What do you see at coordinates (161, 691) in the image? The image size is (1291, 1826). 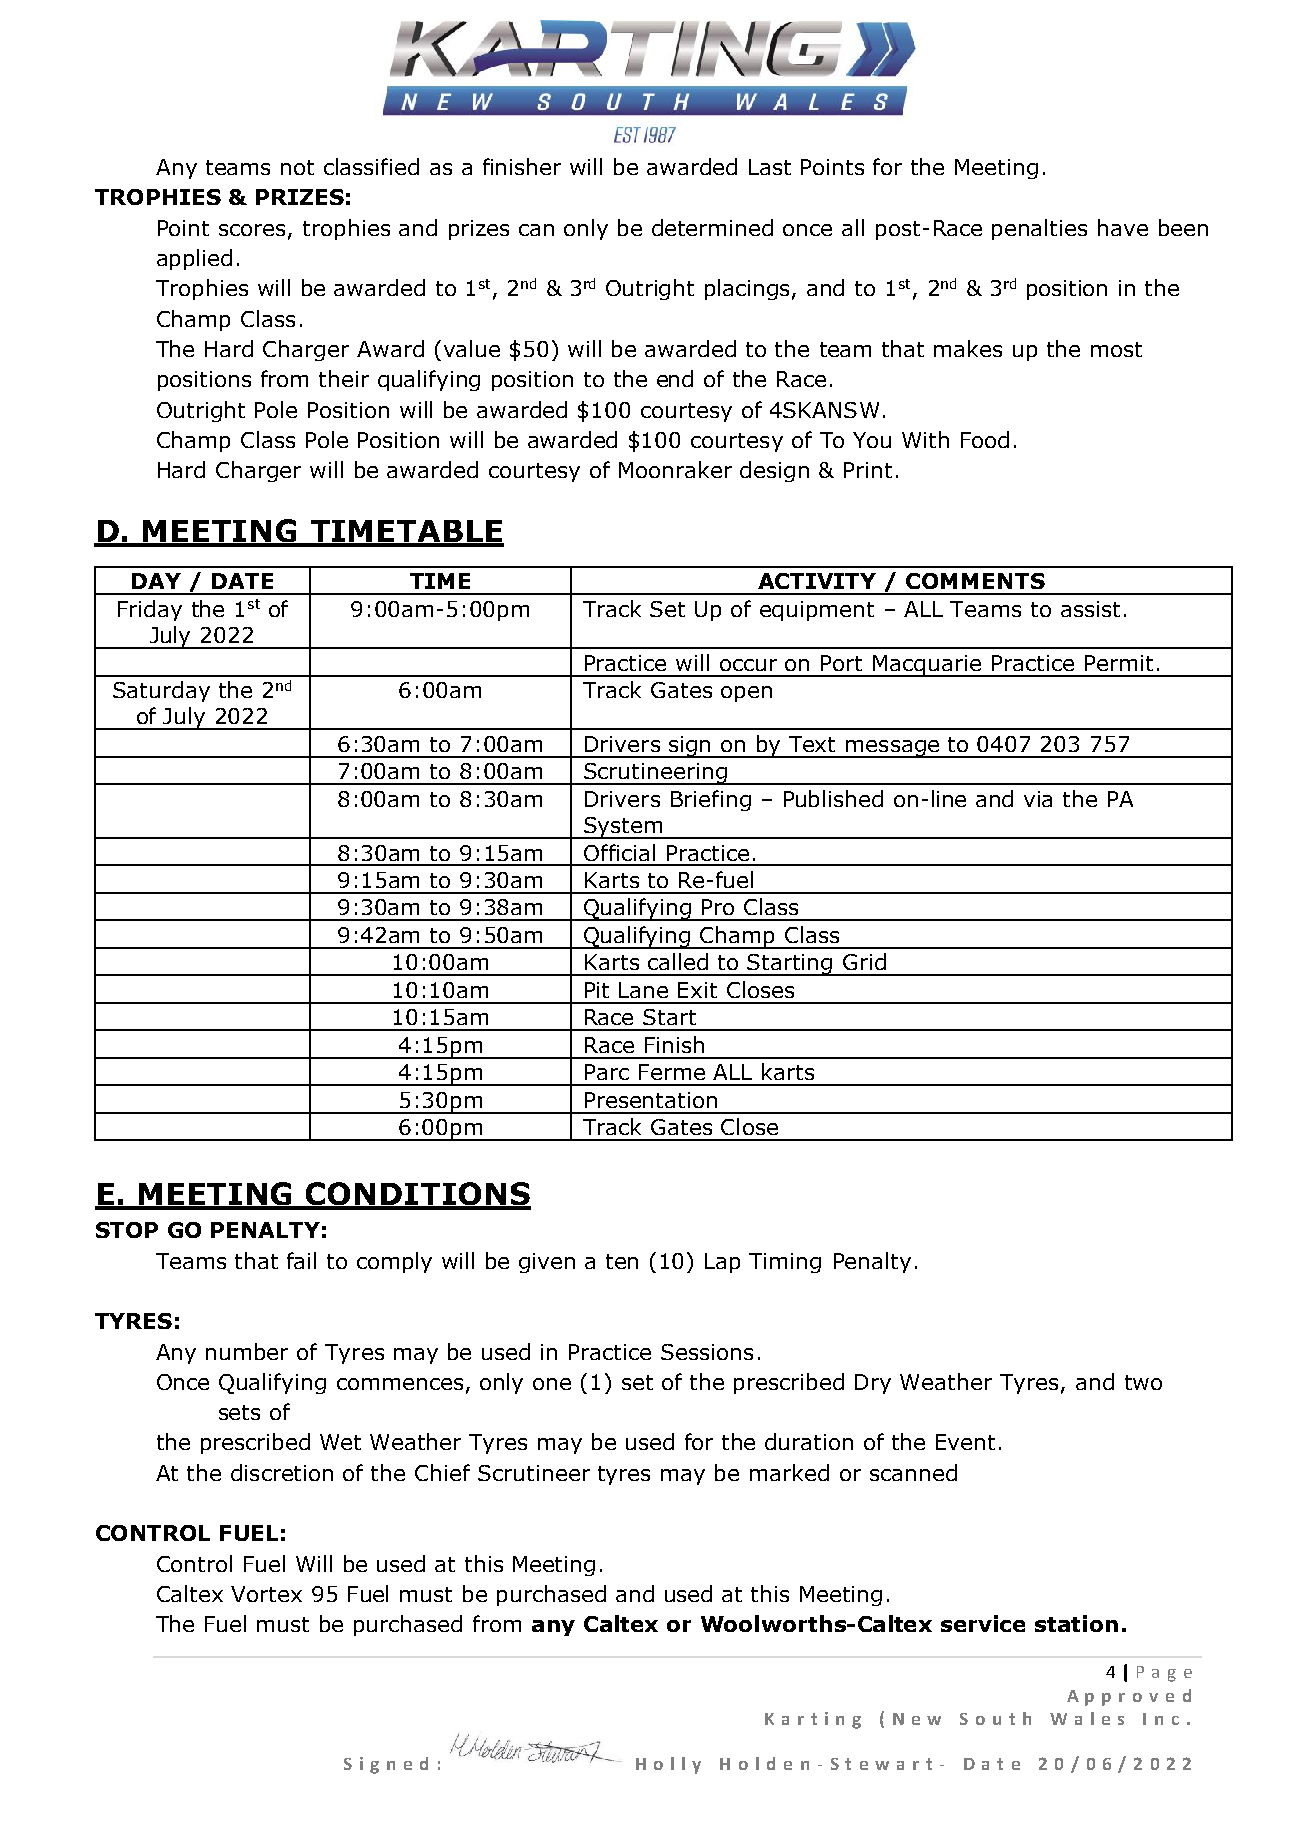 I see `Saturday` at bounding box center [161, 691].
